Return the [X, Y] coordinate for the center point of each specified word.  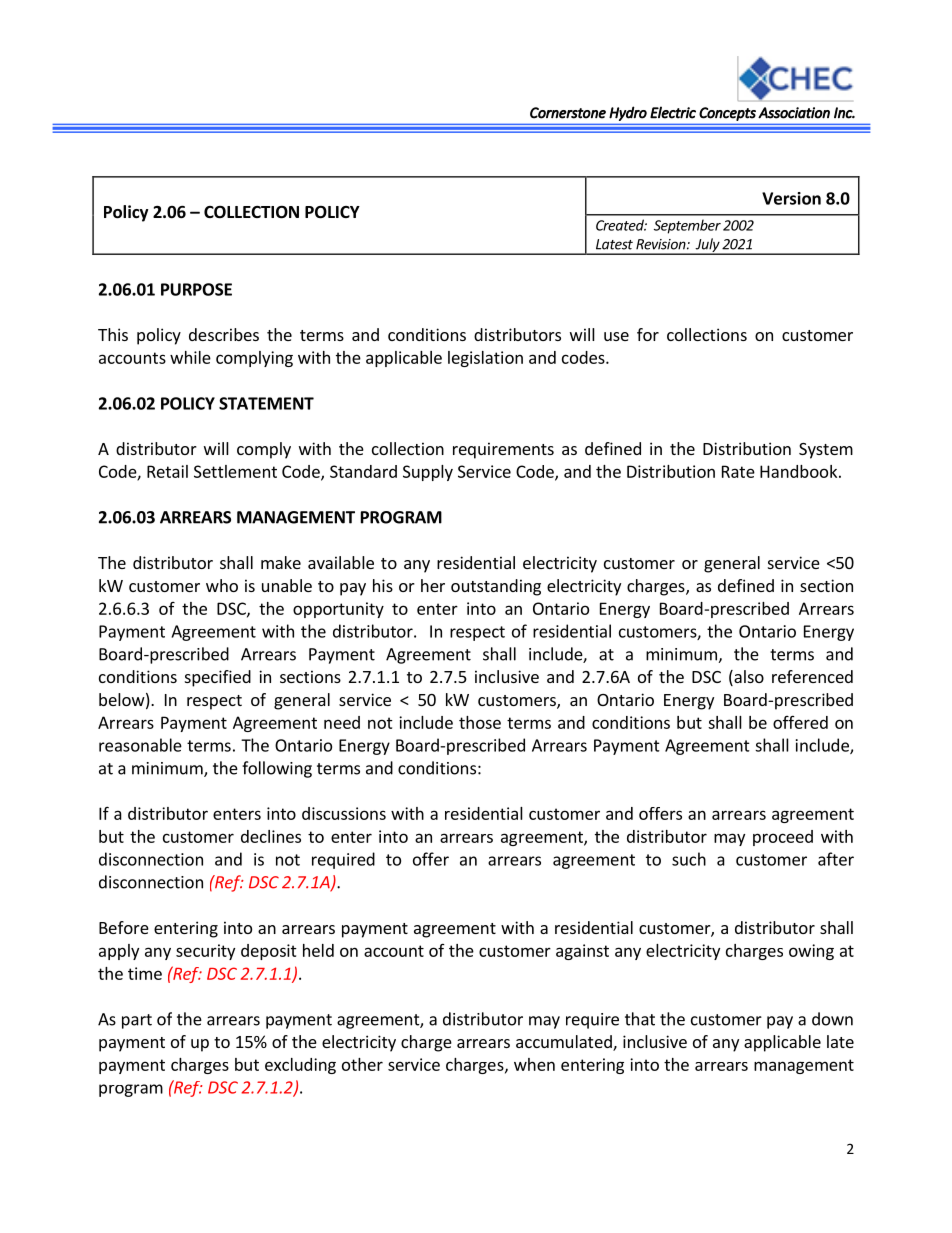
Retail [167, 471]
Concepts [727, 114]
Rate [738, 471]
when [534, 1064]
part [137, 1021]
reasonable [140, 745]
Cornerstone [568, 113]
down [832, 1019]
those [480, 722]
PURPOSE [196, 289]
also [748, 678]
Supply [428, 473]
